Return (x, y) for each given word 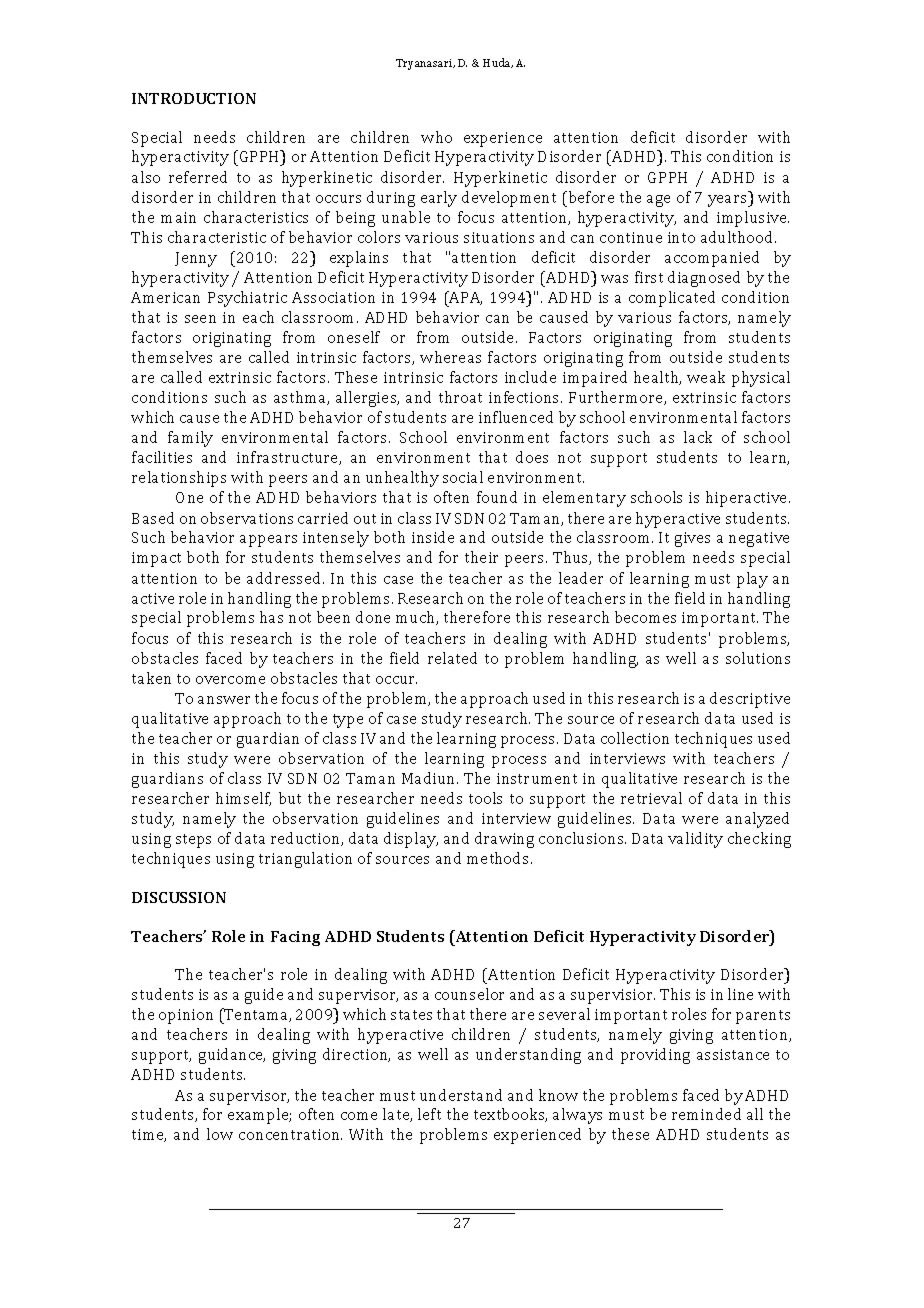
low (220, 1134)
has (271, 617)
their (481, 557)
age (658, 201)
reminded (706, 1114)
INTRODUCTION (194, 98)
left (429, 1114)
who (436, 137)
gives (692, 539)
